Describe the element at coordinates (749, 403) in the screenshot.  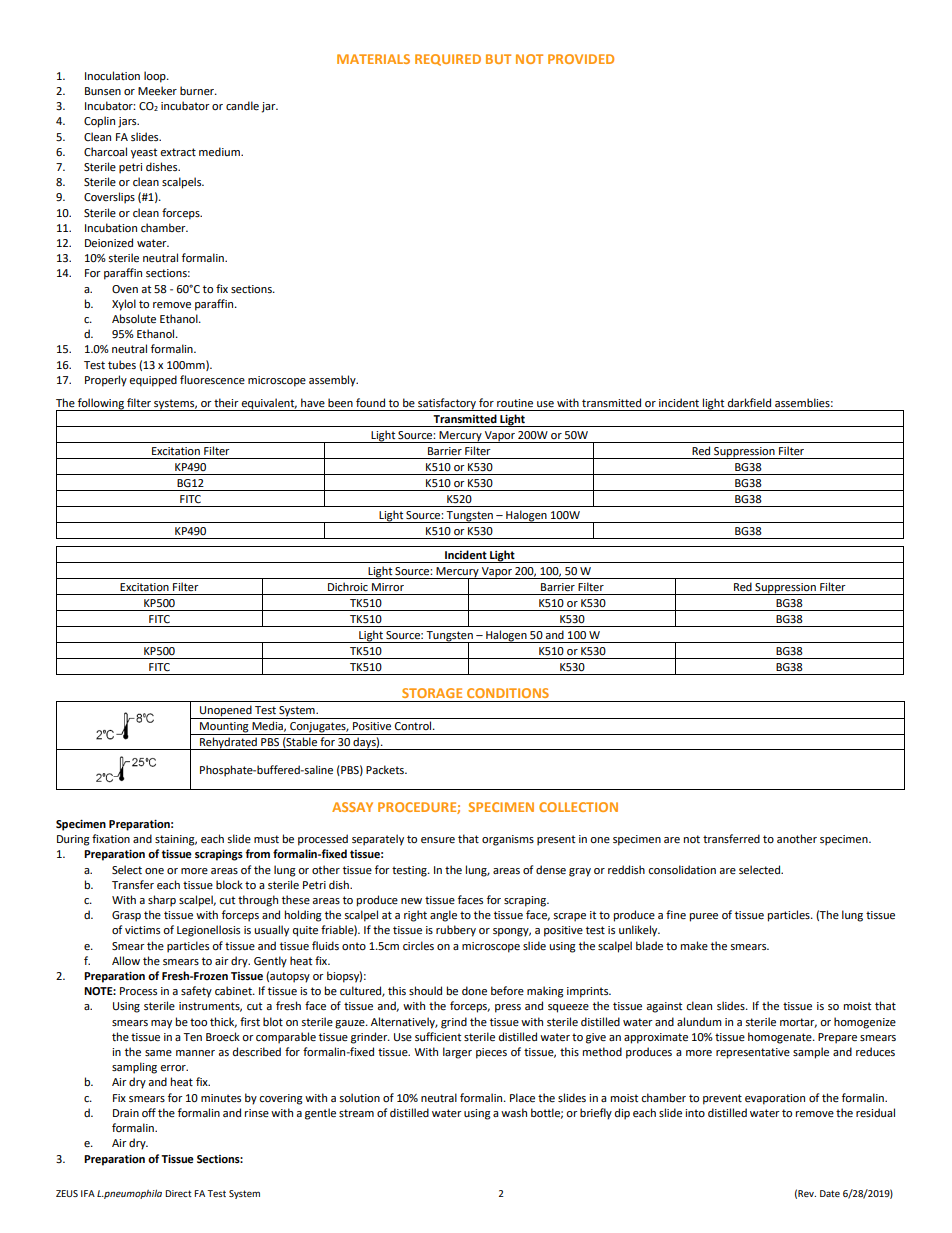
I see `darkfield` at that location.
